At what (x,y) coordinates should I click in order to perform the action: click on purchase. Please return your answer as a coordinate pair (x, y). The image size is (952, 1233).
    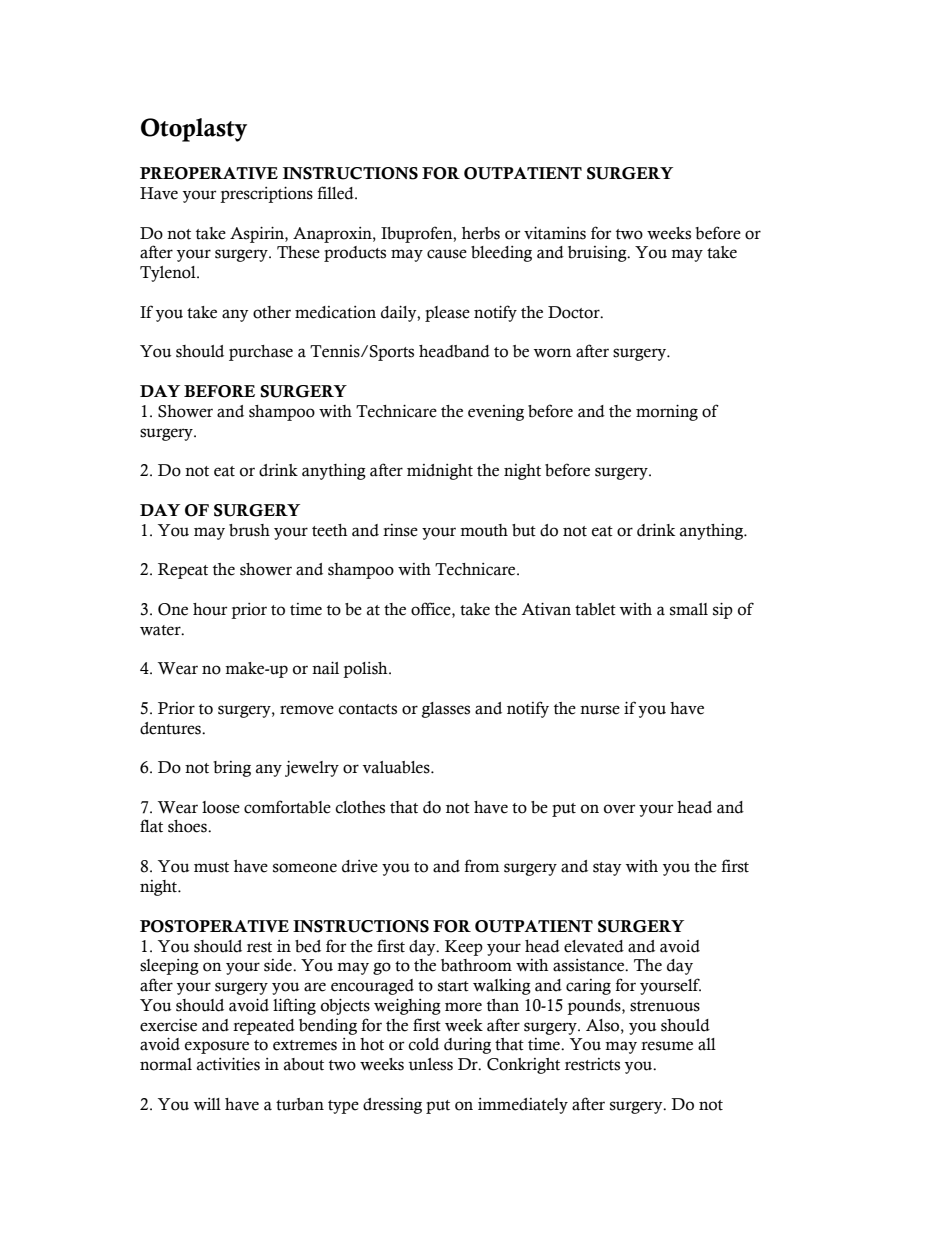
    Looking at the image, I should click on (261, 353).
